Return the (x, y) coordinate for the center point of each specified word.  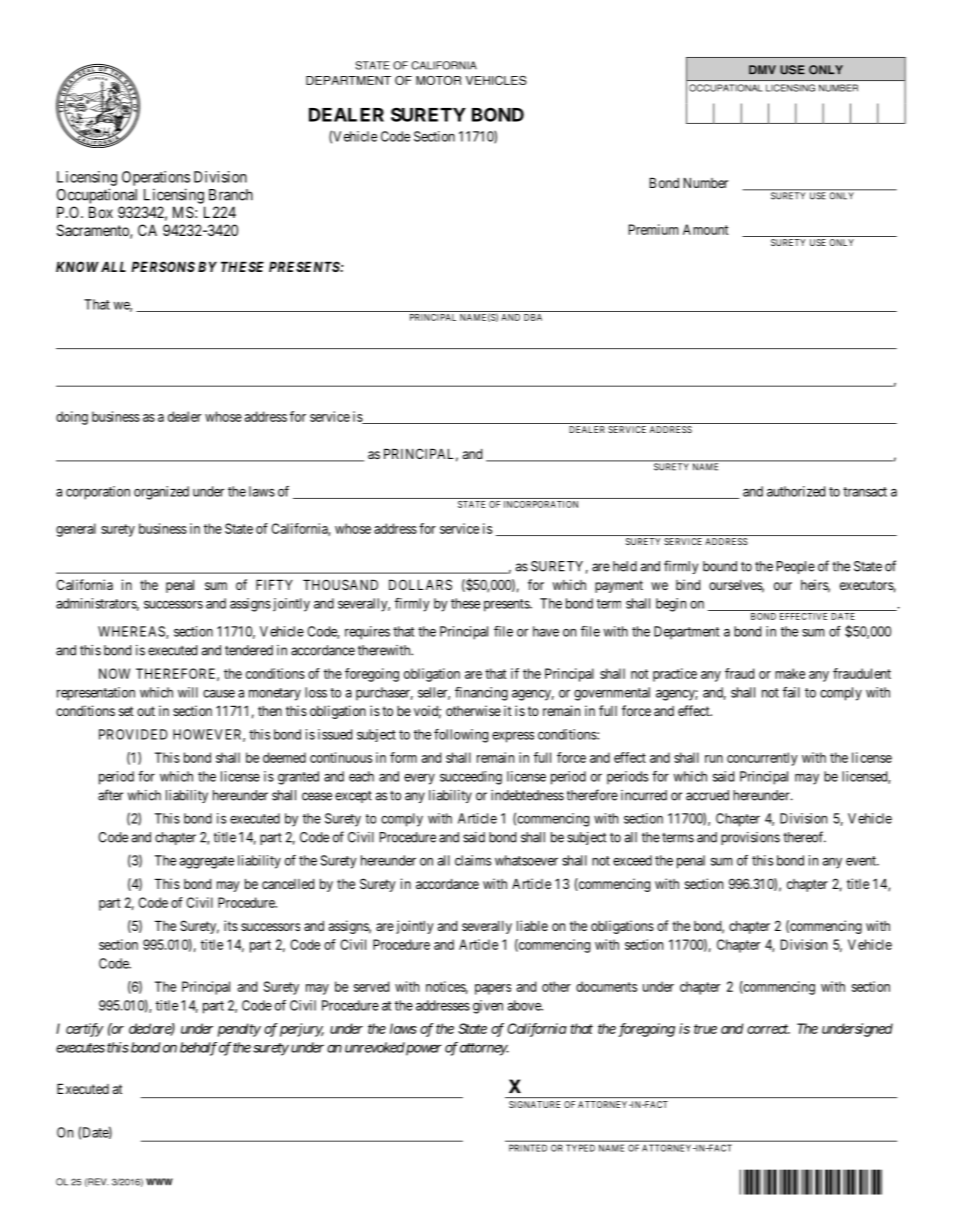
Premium (653, 229)
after (110, 795)
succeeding (471, 778)
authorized (796, 491)
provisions (750, 838)
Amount (705, 229)
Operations (156, 178)
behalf (198, 1049)
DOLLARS (420, 584)
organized (161, 493)
